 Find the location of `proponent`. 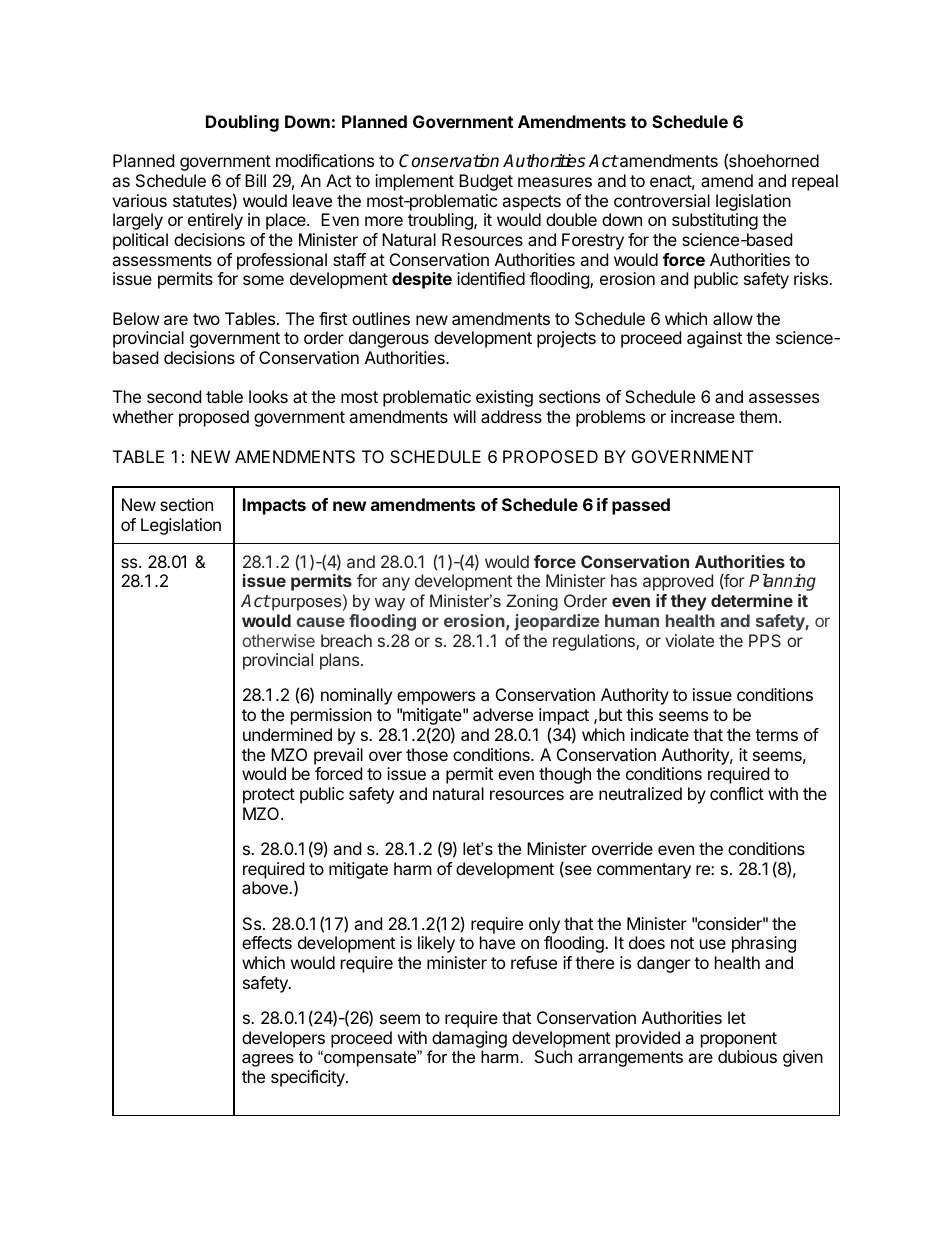

proponent is located at coordinates (739, 1040).
